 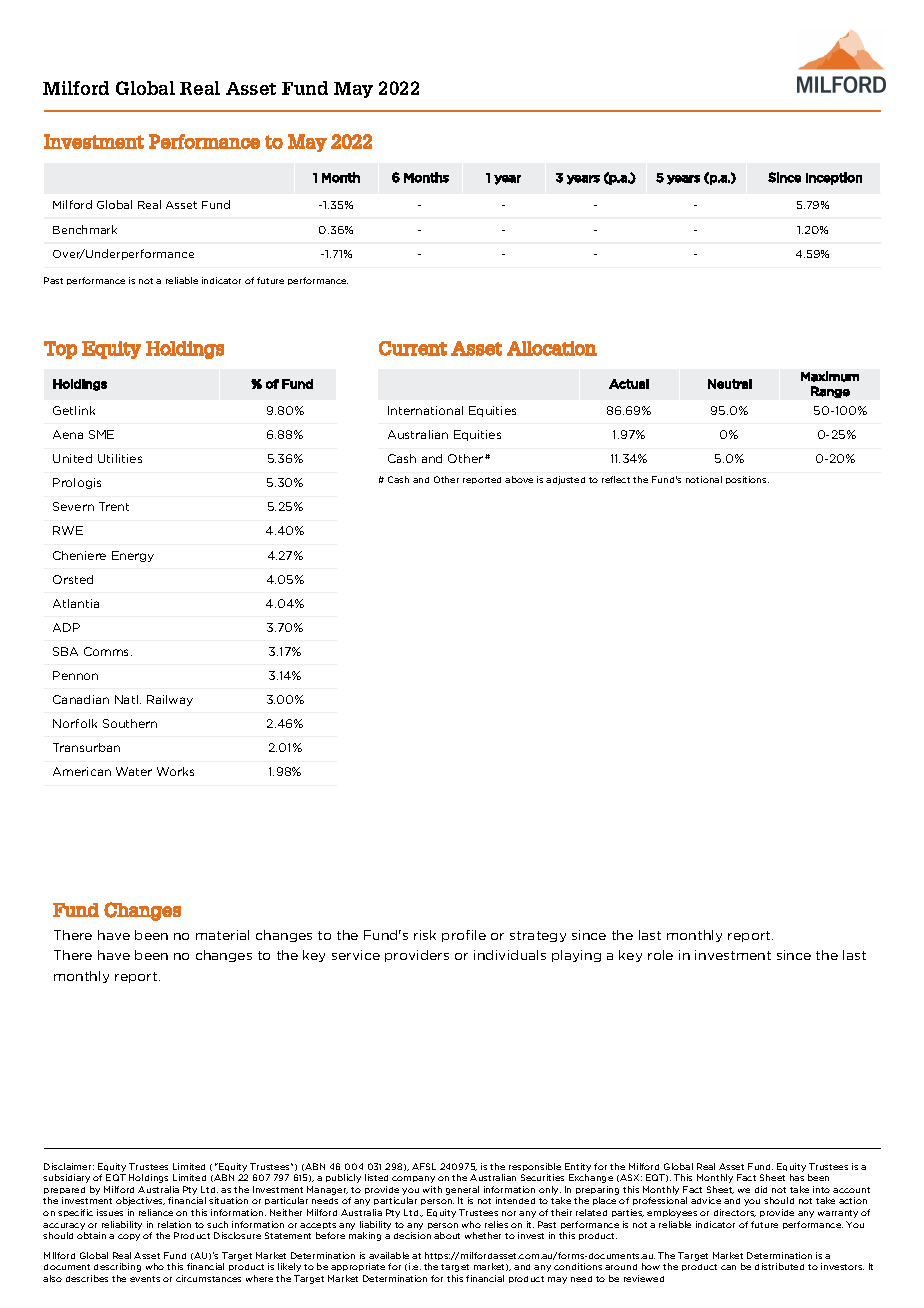 I want to click on Southern, so click(x=130, y=723).
